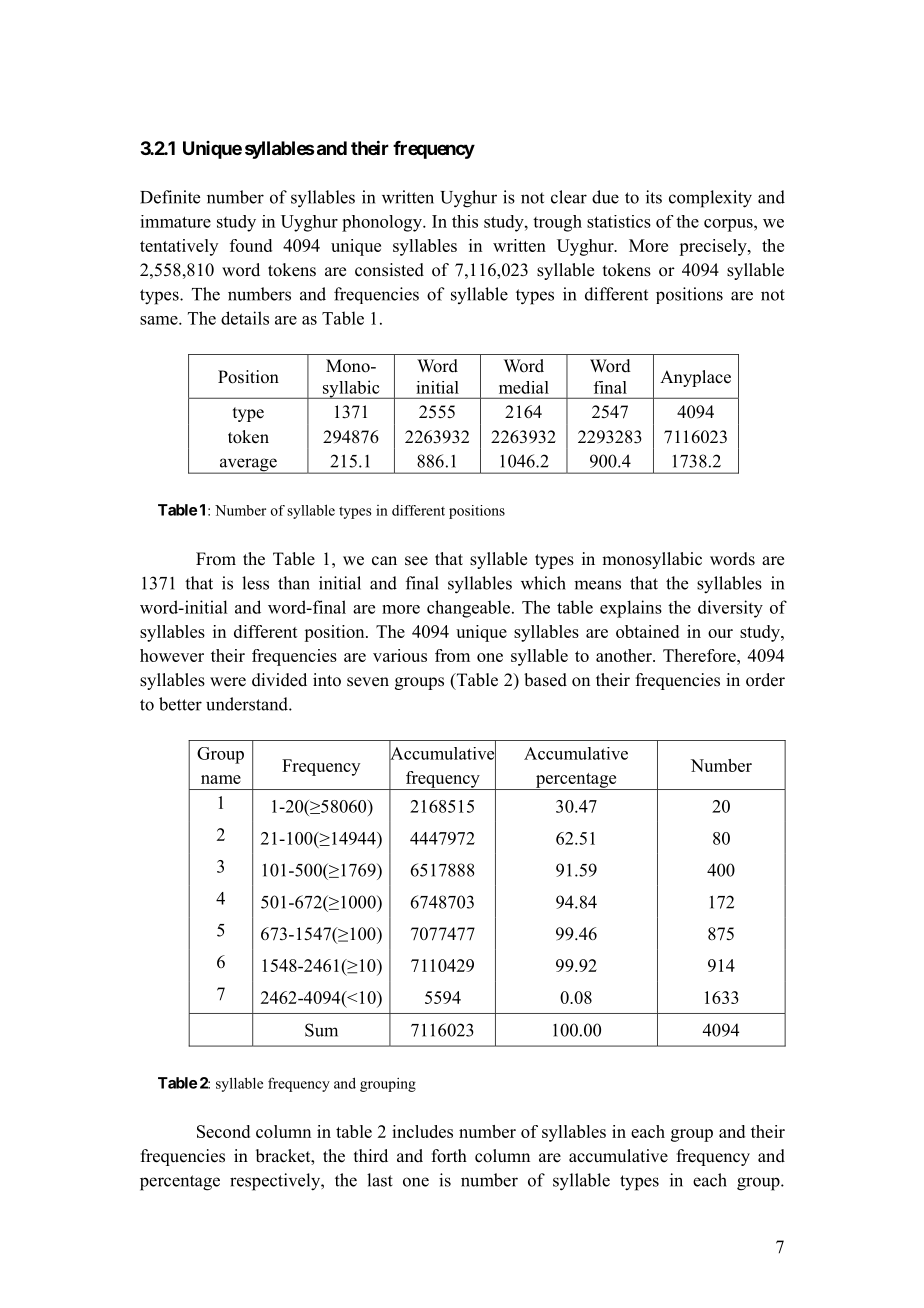 The image size is (924, 1308). I want to click on less, so click(255, 583).
